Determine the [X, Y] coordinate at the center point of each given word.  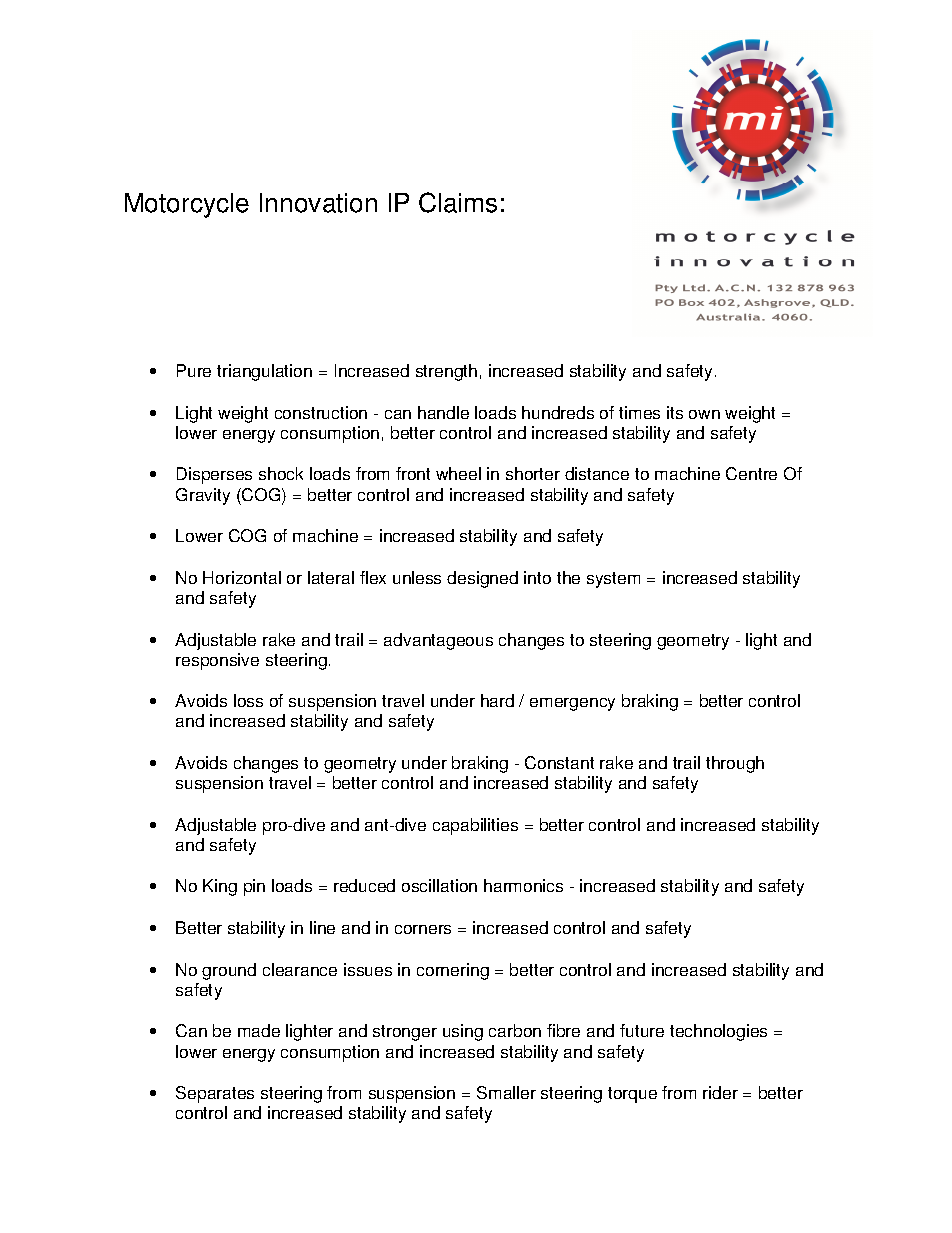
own [704, 414]
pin [254, 887]
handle [443, 412]
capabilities [475, 826]
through [735, 764]
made [259, 1030]
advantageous [438, 641]
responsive [217, 661]
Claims [458, 202]
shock [281, 473]
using [463, 1032]
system [613, 580]
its [675, 412]
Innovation [318, 203]
